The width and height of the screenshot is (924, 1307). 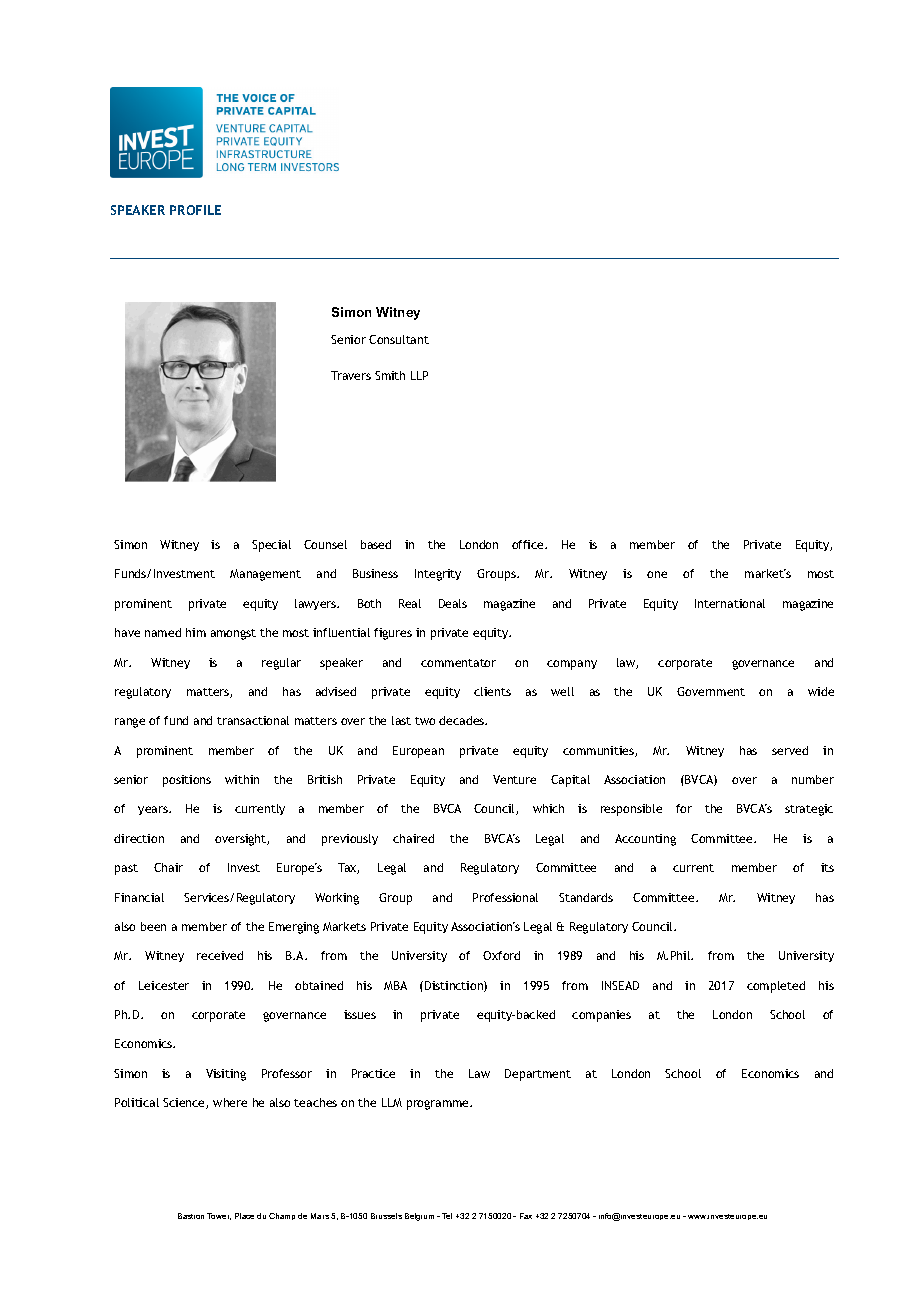 I want to click on LLP, so click(x=419, y=375).
